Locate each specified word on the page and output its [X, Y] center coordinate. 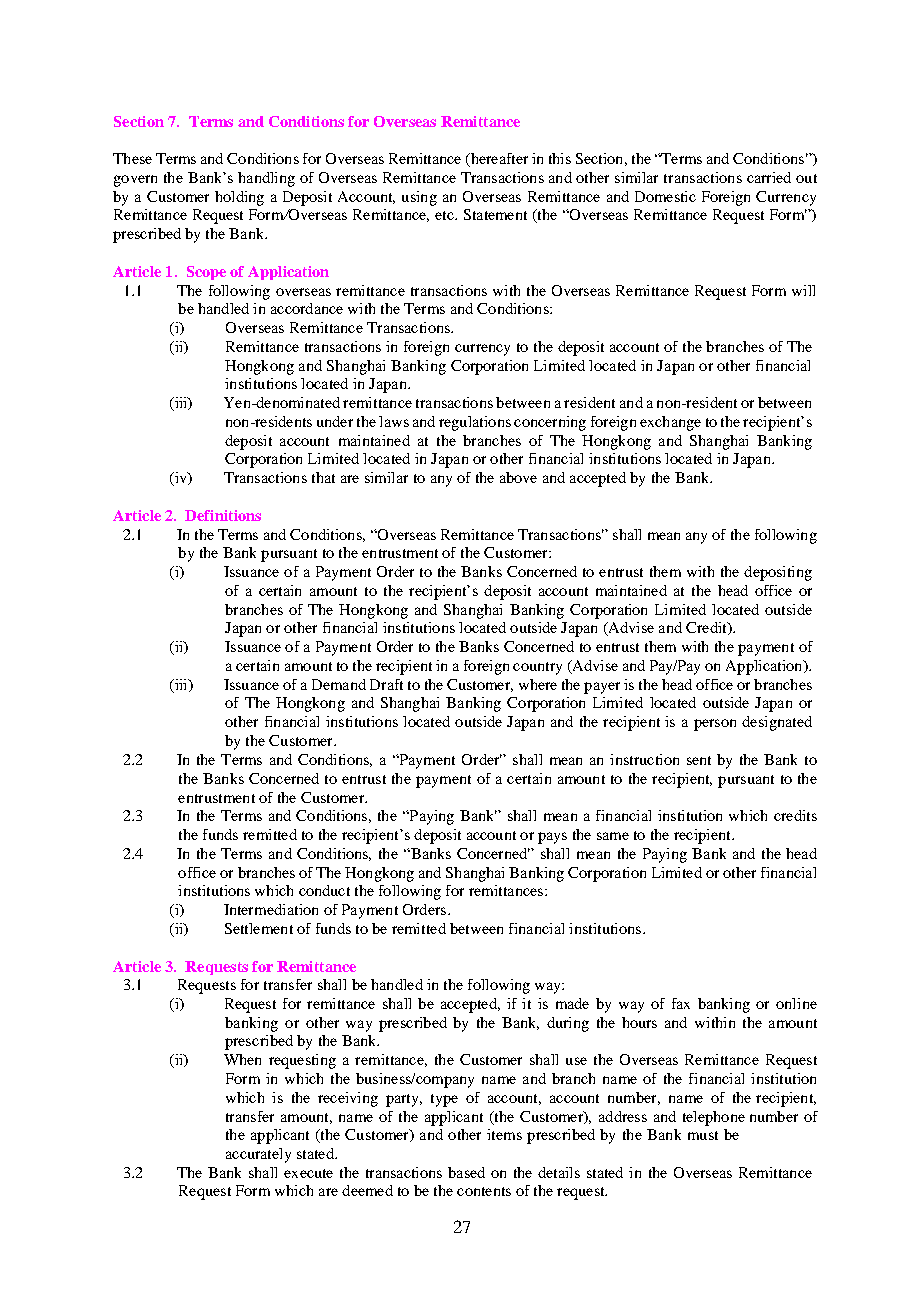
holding [239, 198]
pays [552, 838]
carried [769, 177]
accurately [258, 1155]
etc [445, 215]
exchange [670, 423]
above [518, 477]
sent [699, 760]
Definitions [223, 515]
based [466, 1172]
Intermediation [271, 909]
